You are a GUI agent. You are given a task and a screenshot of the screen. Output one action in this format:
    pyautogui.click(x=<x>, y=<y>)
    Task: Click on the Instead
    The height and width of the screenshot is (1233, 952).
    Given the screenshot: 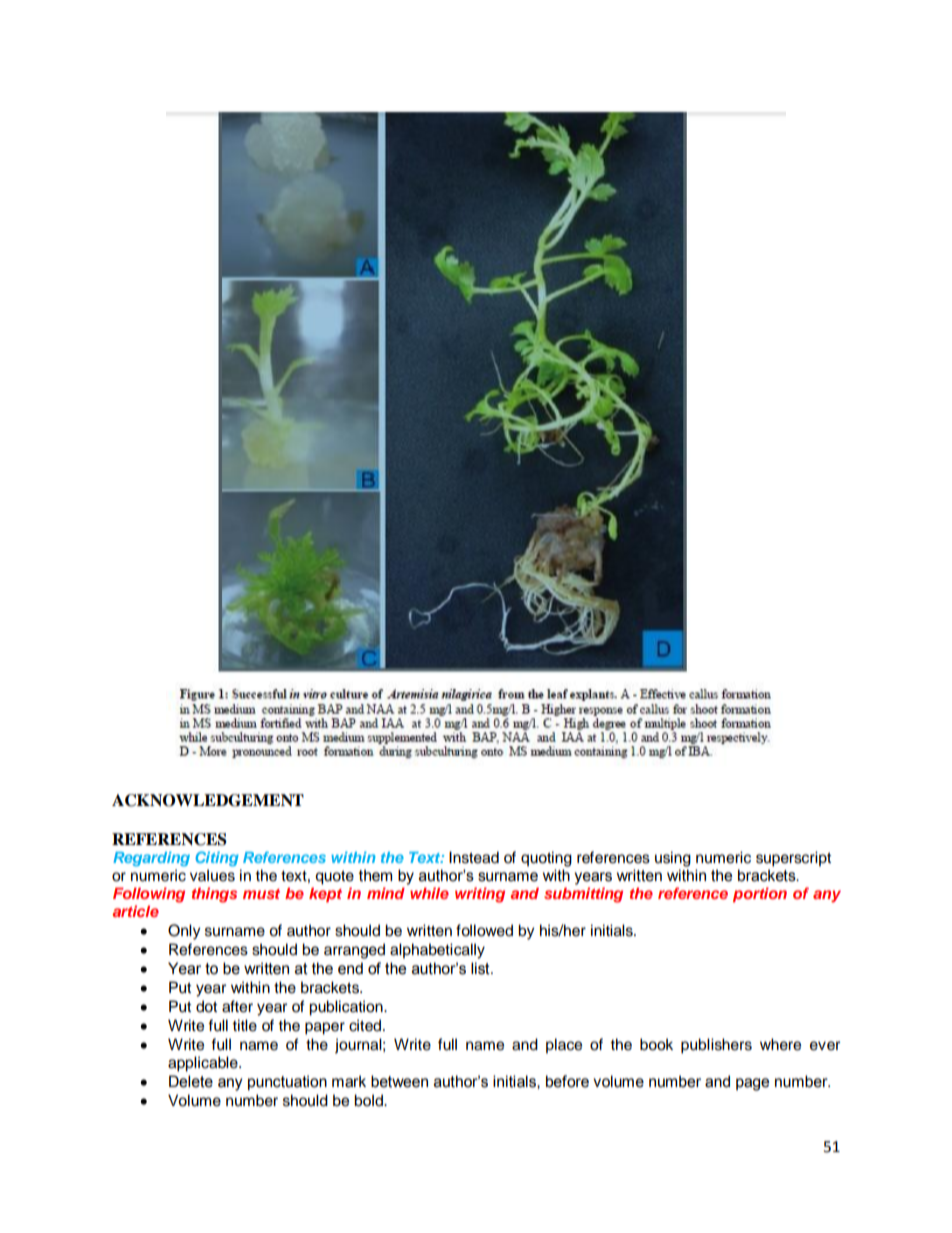 What is the action you would take?
    pyautogui.click(x=474, y=857)
